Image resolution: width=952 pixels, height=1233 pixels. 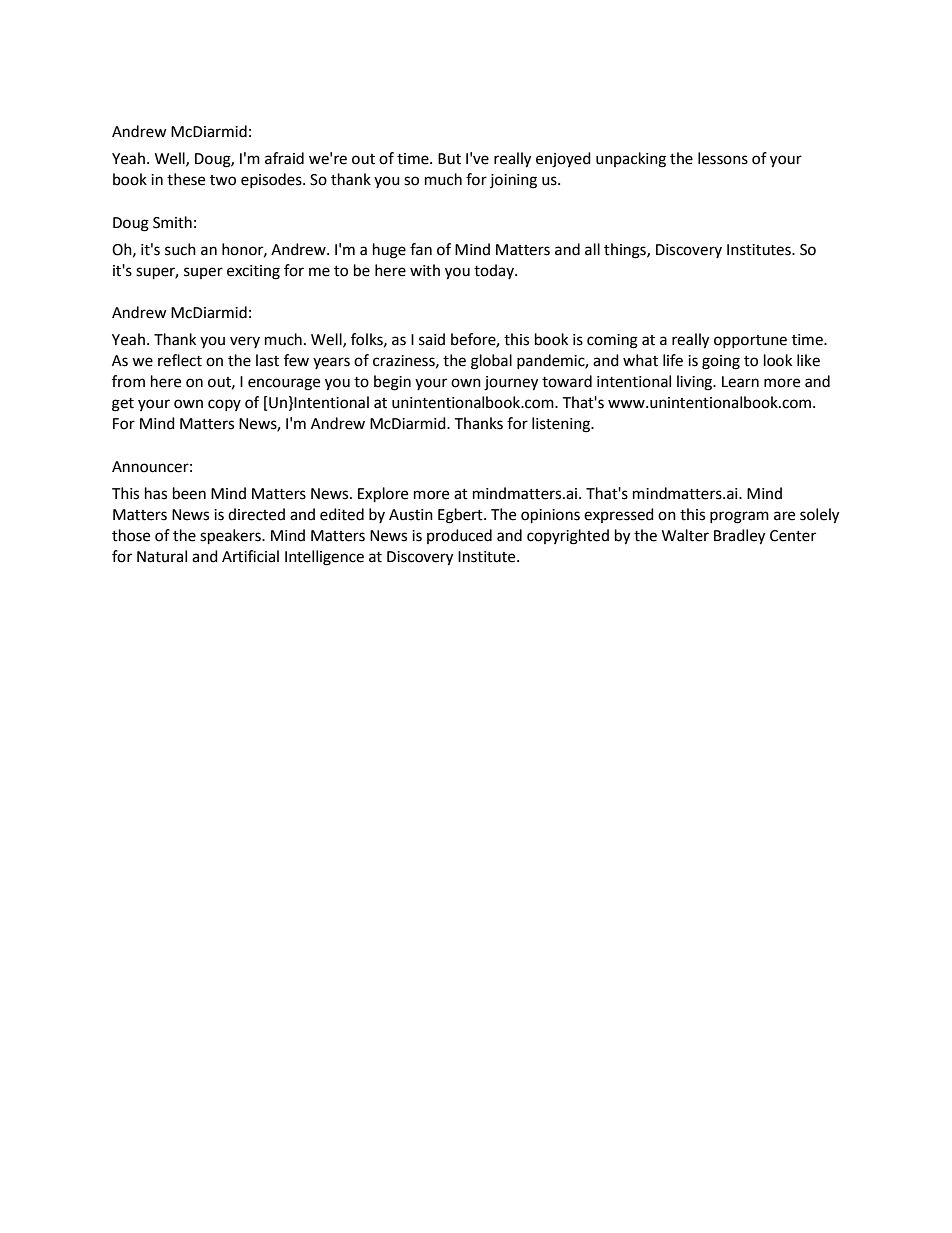 I want to click on opportune, so click(x=750, y=341).
